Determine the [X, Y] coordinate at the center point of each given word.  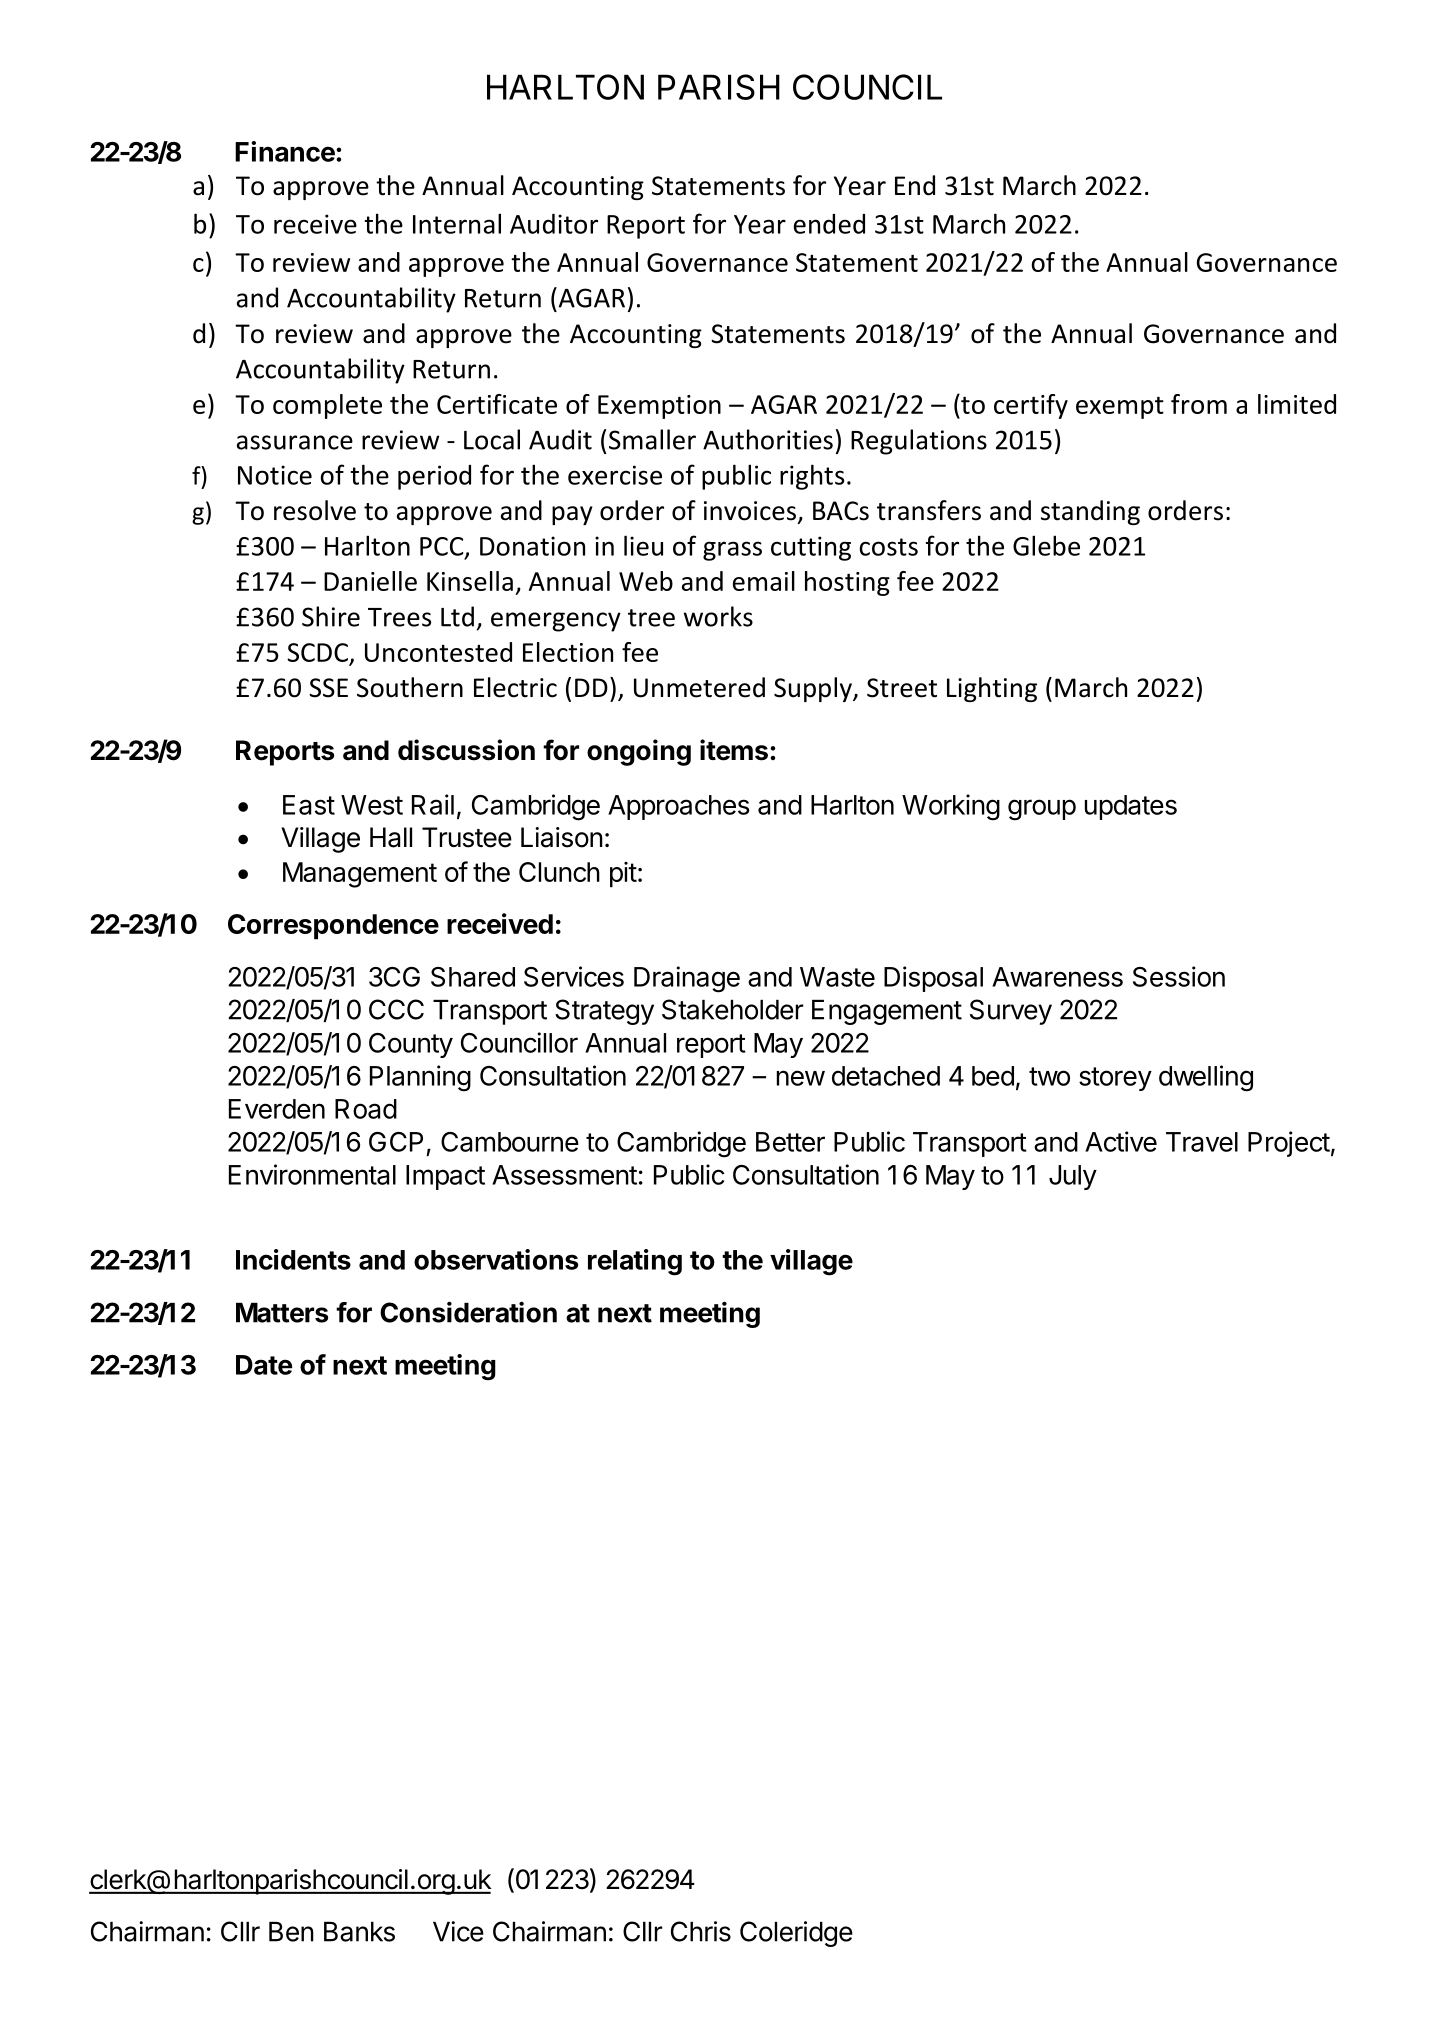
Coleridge [796, 1934]
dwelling [1206, 1078]
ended [829, 224]
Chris [701, 1931]
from [1199, 404]
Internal [457, 223]
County [411, 1045]
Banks [359, 1932]
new [801, 1078]
